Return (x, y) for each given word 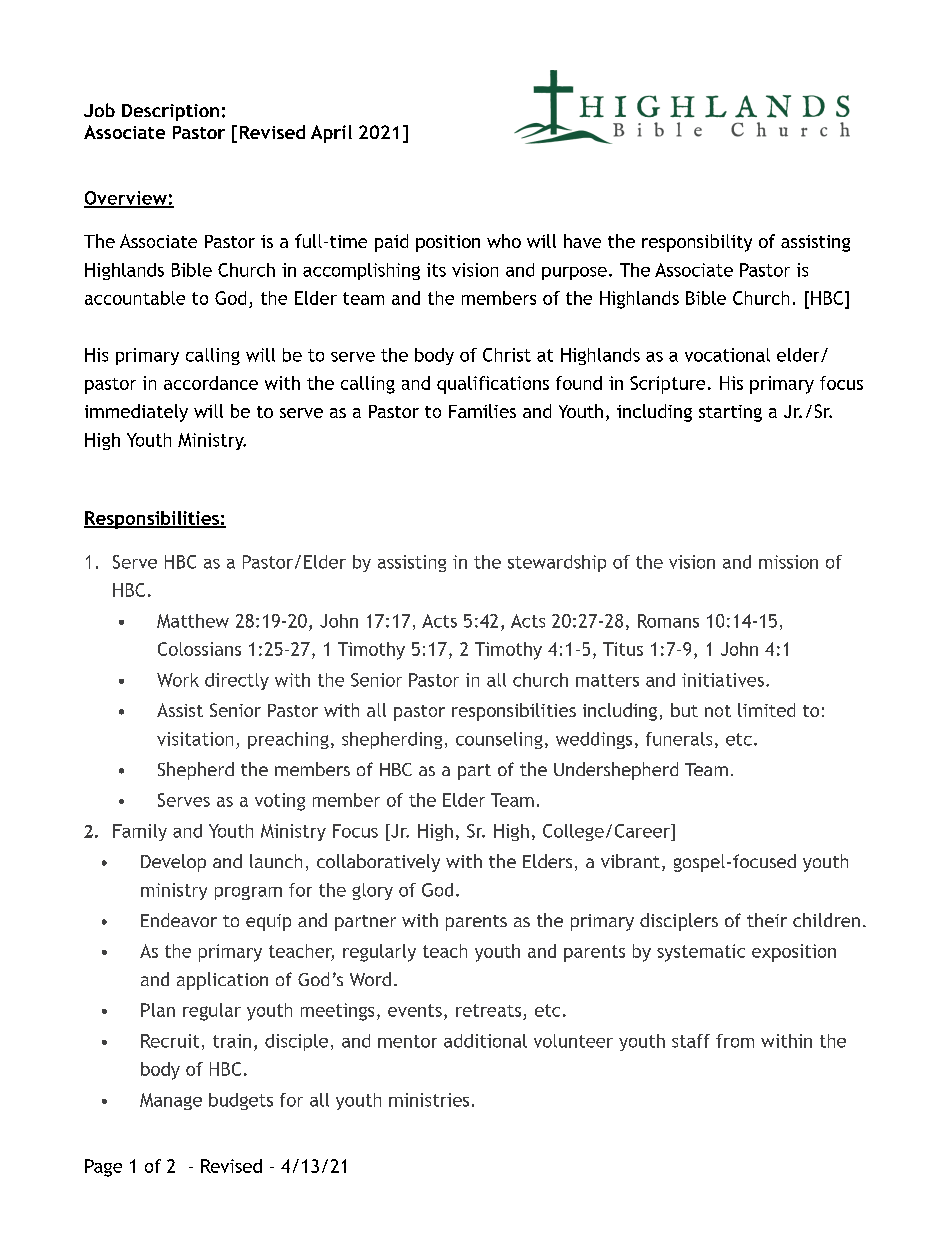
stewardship (557, 563)
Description (170, 112)
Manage (171, 1101)
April (331, 134)
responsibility (697, 243)
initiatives (723, 680)
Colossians (199, 649)
